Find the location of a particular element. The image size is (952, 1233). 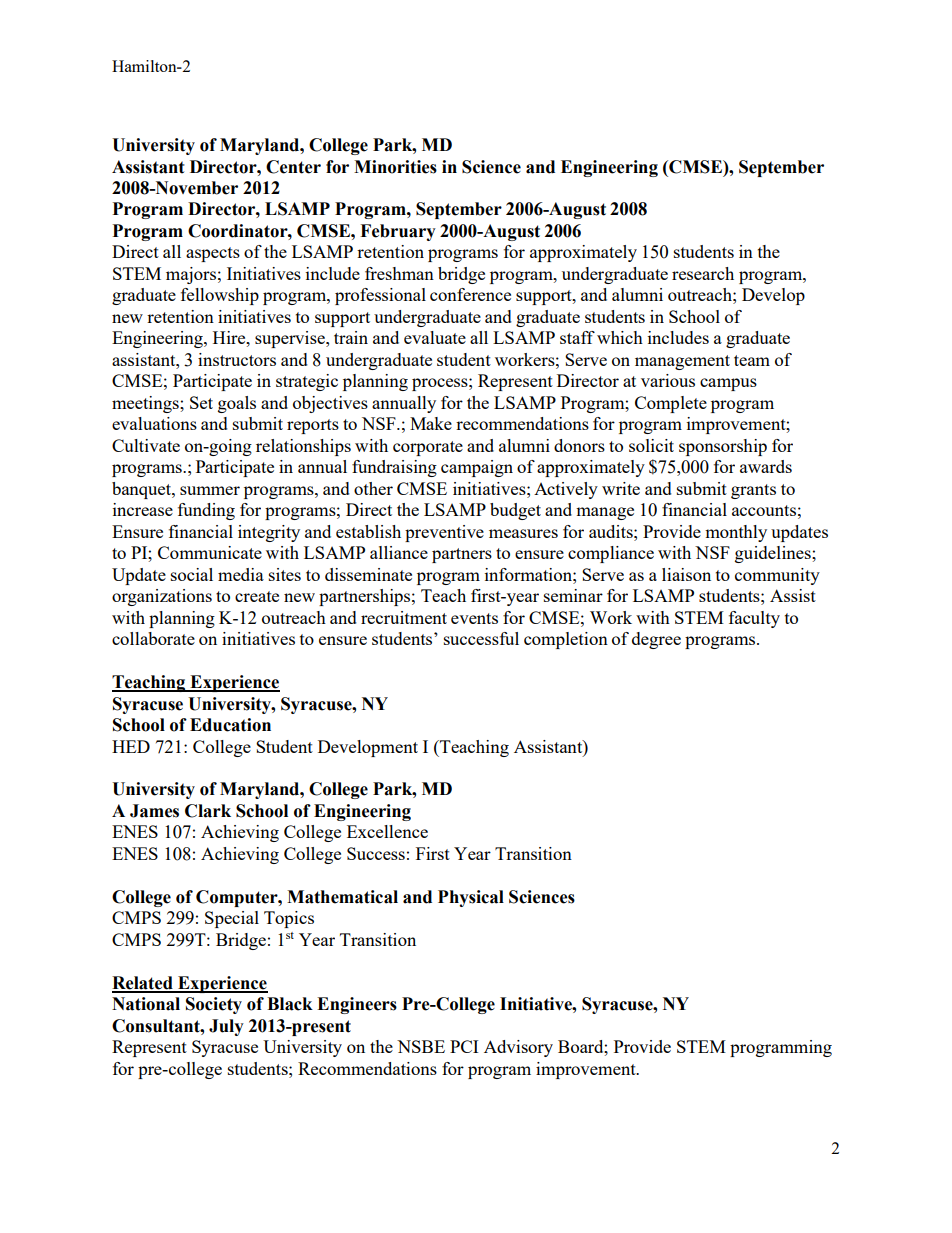

Excellence is located at coordinates (387, 831).
